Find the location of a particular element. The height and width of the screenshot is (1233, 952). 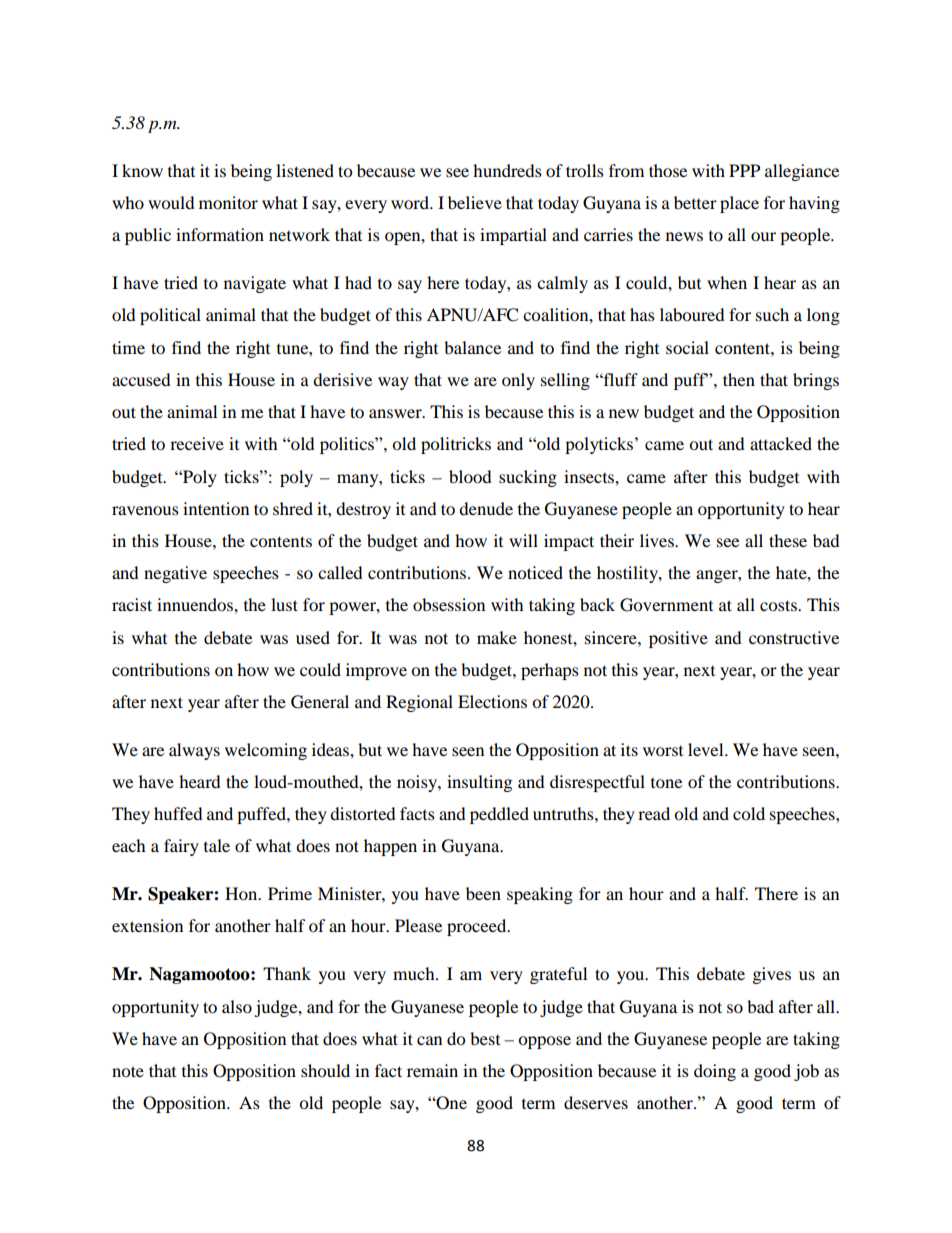

doing is located at coordinates (715, 1072).
